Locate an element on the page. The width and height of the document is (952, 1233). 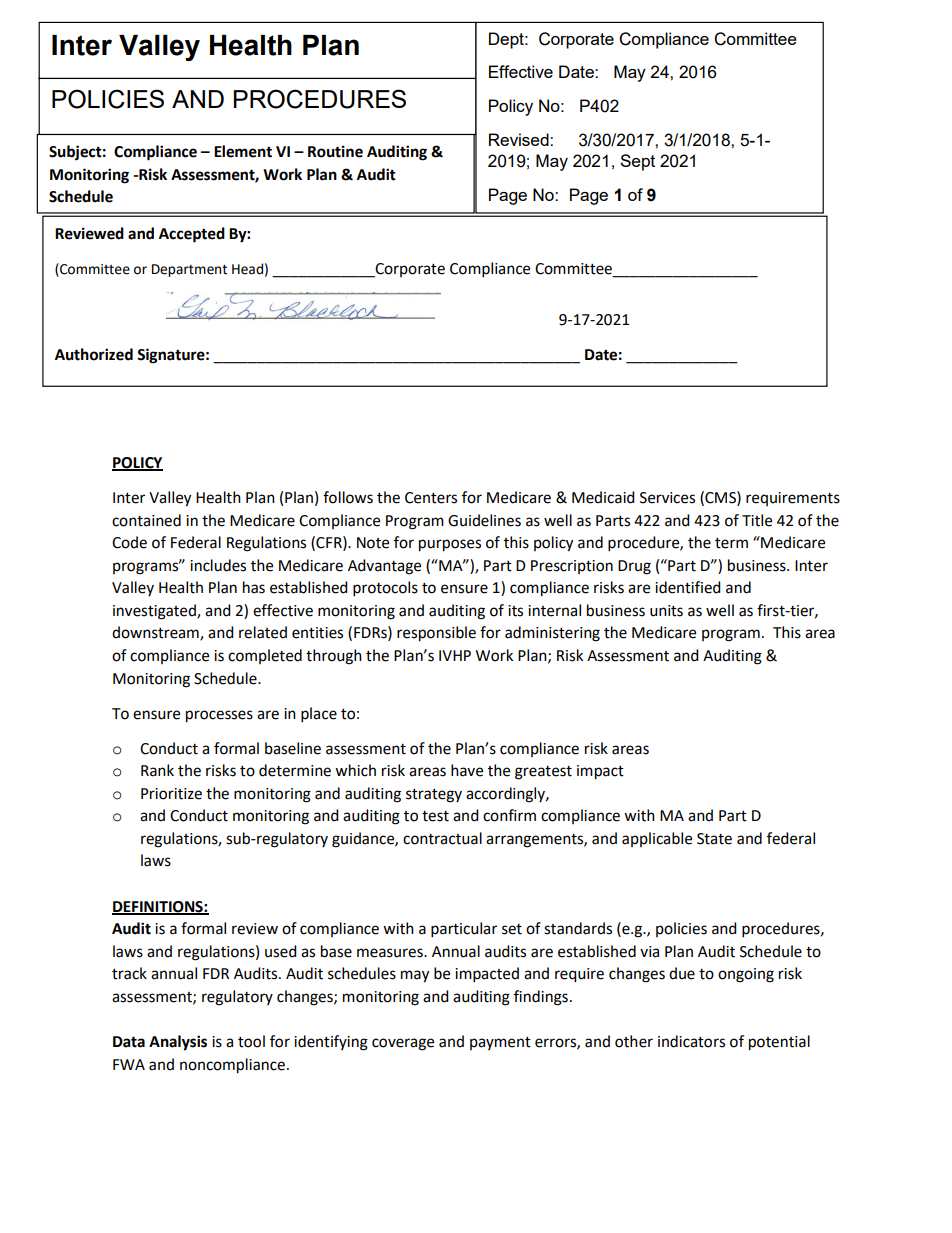
have is located at coordinates (467, 770).
